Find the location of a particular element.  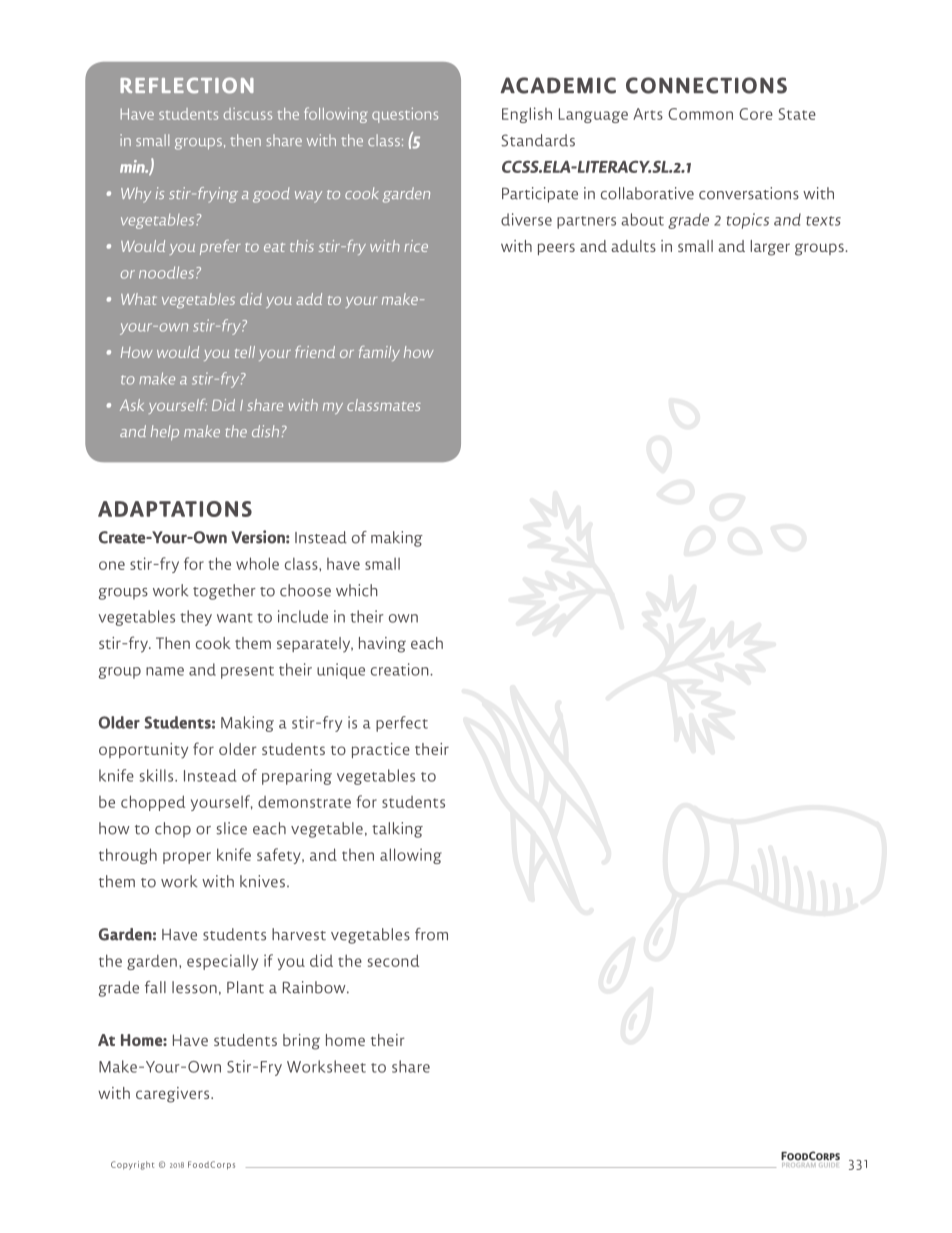

having is located at coordinates (382, 645).
